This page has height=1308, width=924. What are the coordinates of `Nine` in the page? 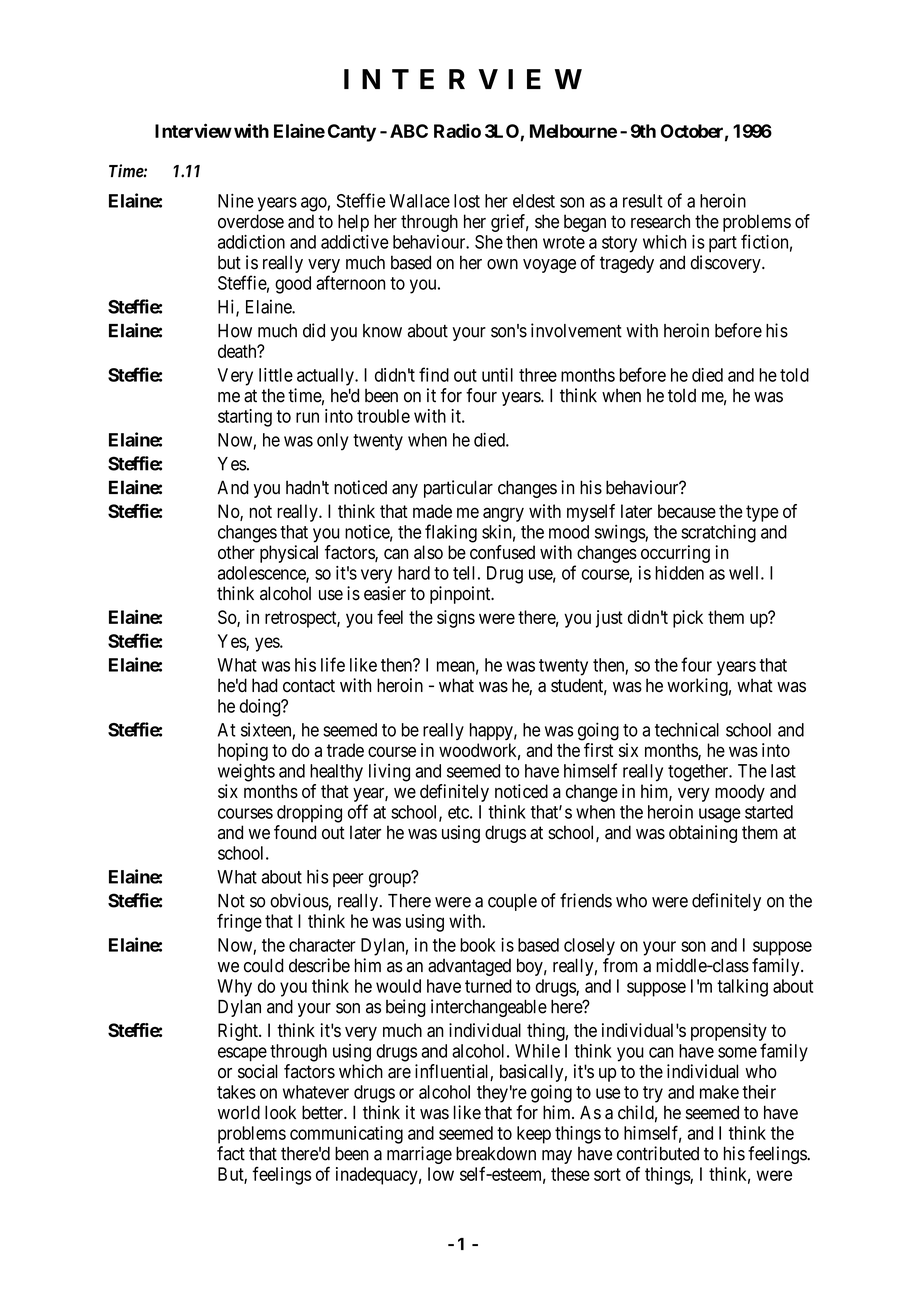 It's located at (236, 200).
